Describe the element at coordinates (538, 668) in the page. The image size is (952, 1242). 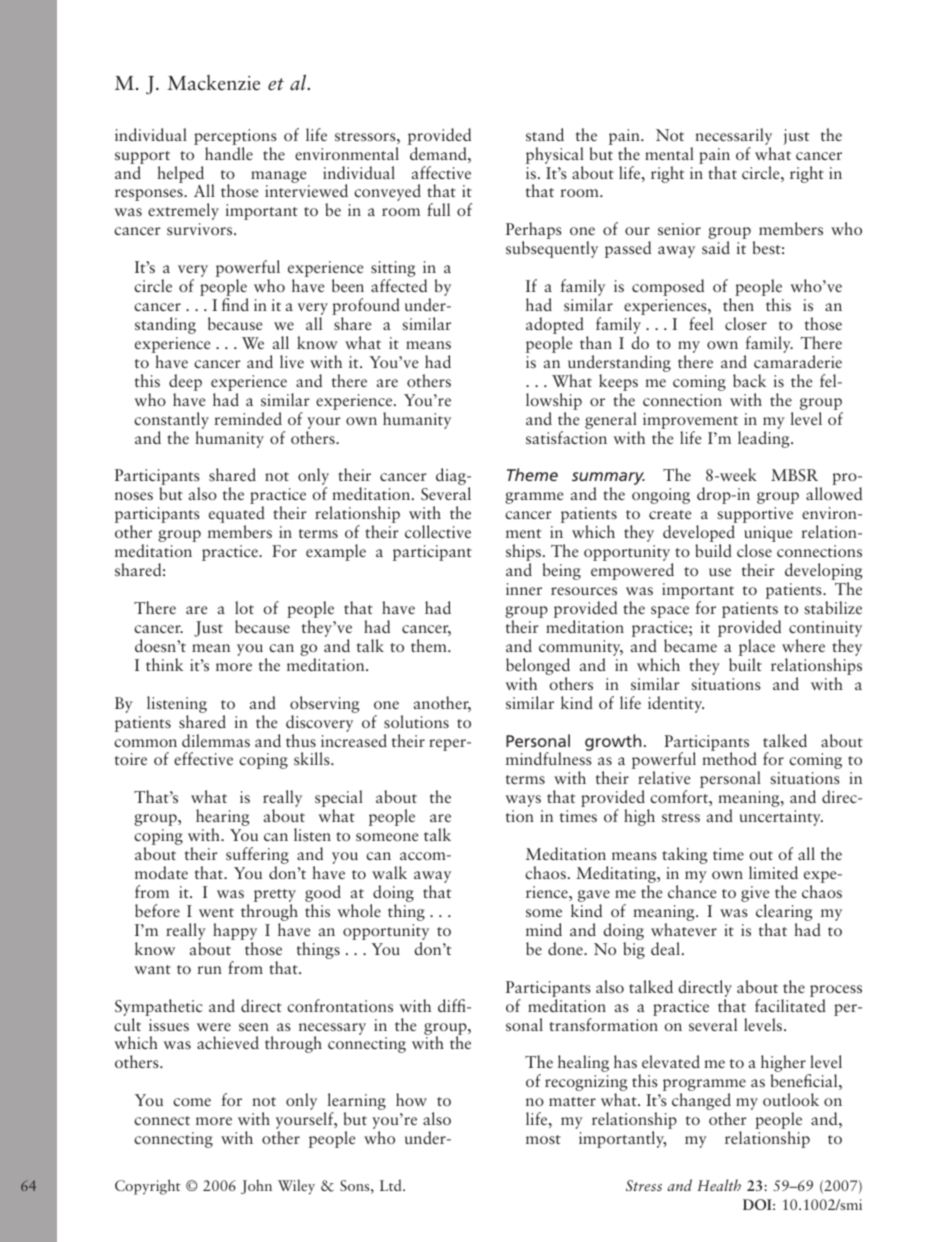
I see `belonged` at that location.
